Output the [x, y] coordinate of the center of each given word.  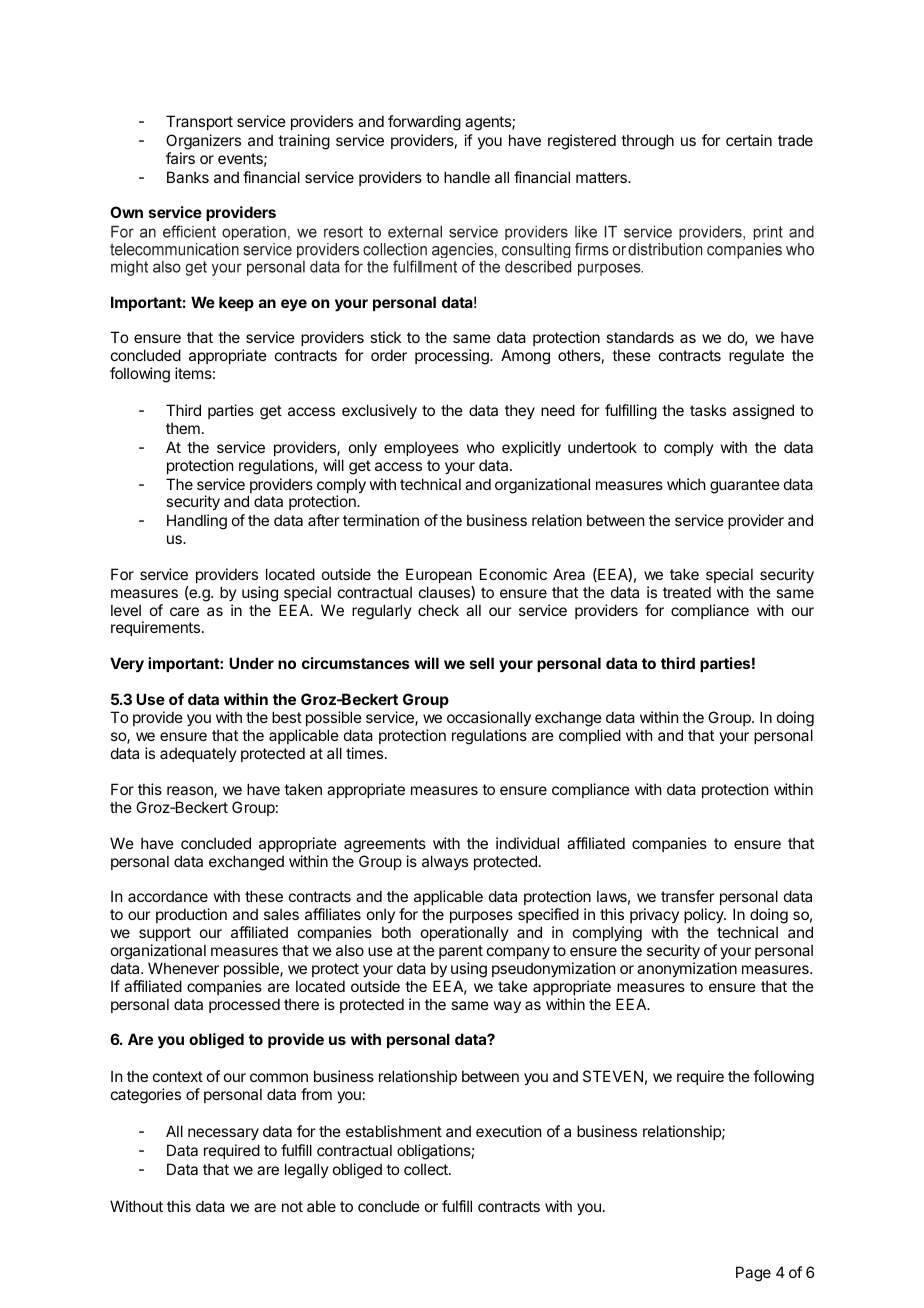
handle [467, 177]
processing [453, 357]
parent [461, 952]
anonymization [687, 969]
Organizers [203, 142]
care [184, 611]
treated [687, 592]
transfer [687, 896]
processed [244, 1005]
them [183, 428]
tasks [708, 410]
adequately [198, 754]
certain [749, 140]
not [292, 1206]
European [439, 575]
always [445, 862]
